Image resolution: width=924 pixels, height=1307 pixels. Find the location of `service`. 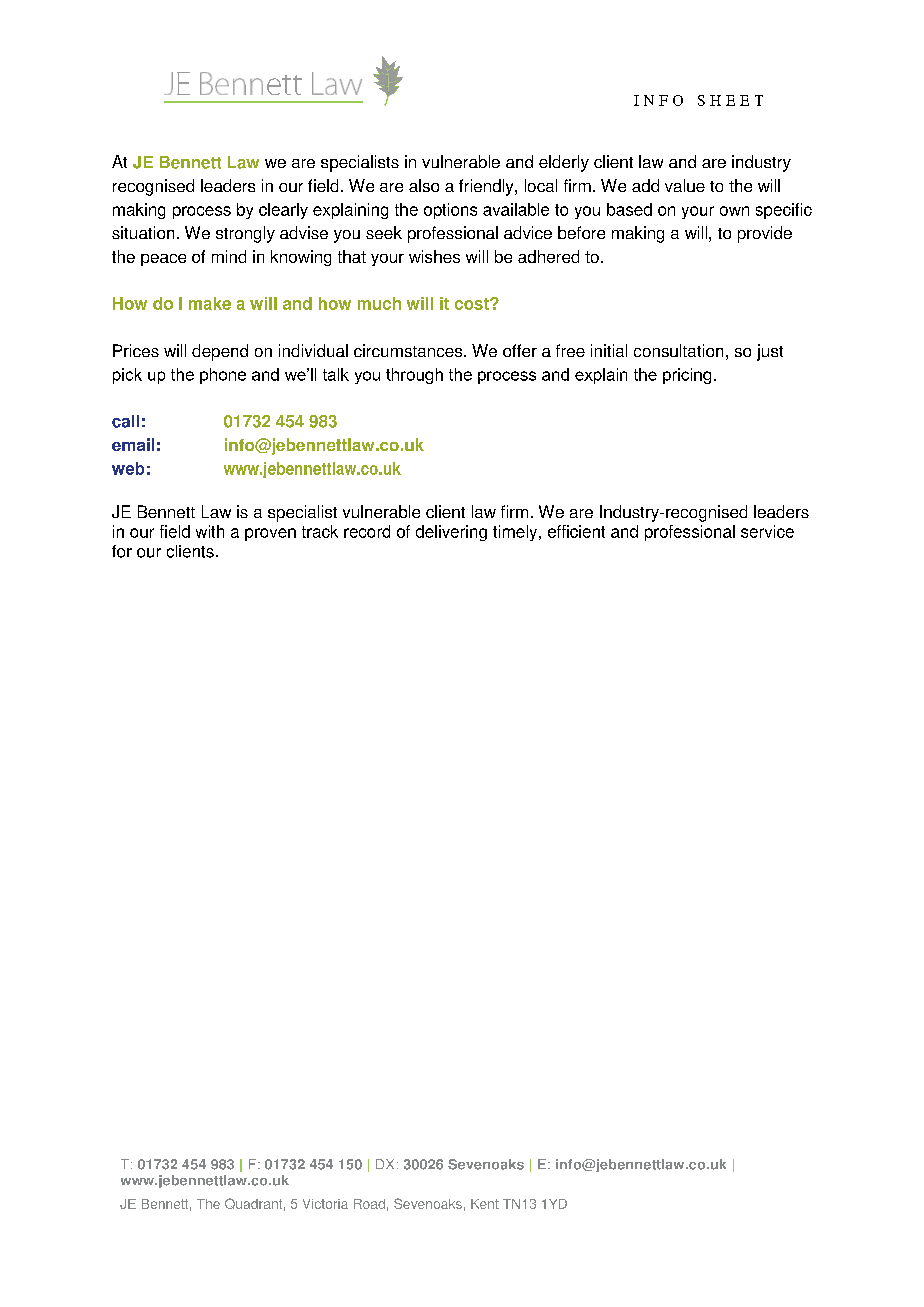

service is located at coordinates (767, 531).
